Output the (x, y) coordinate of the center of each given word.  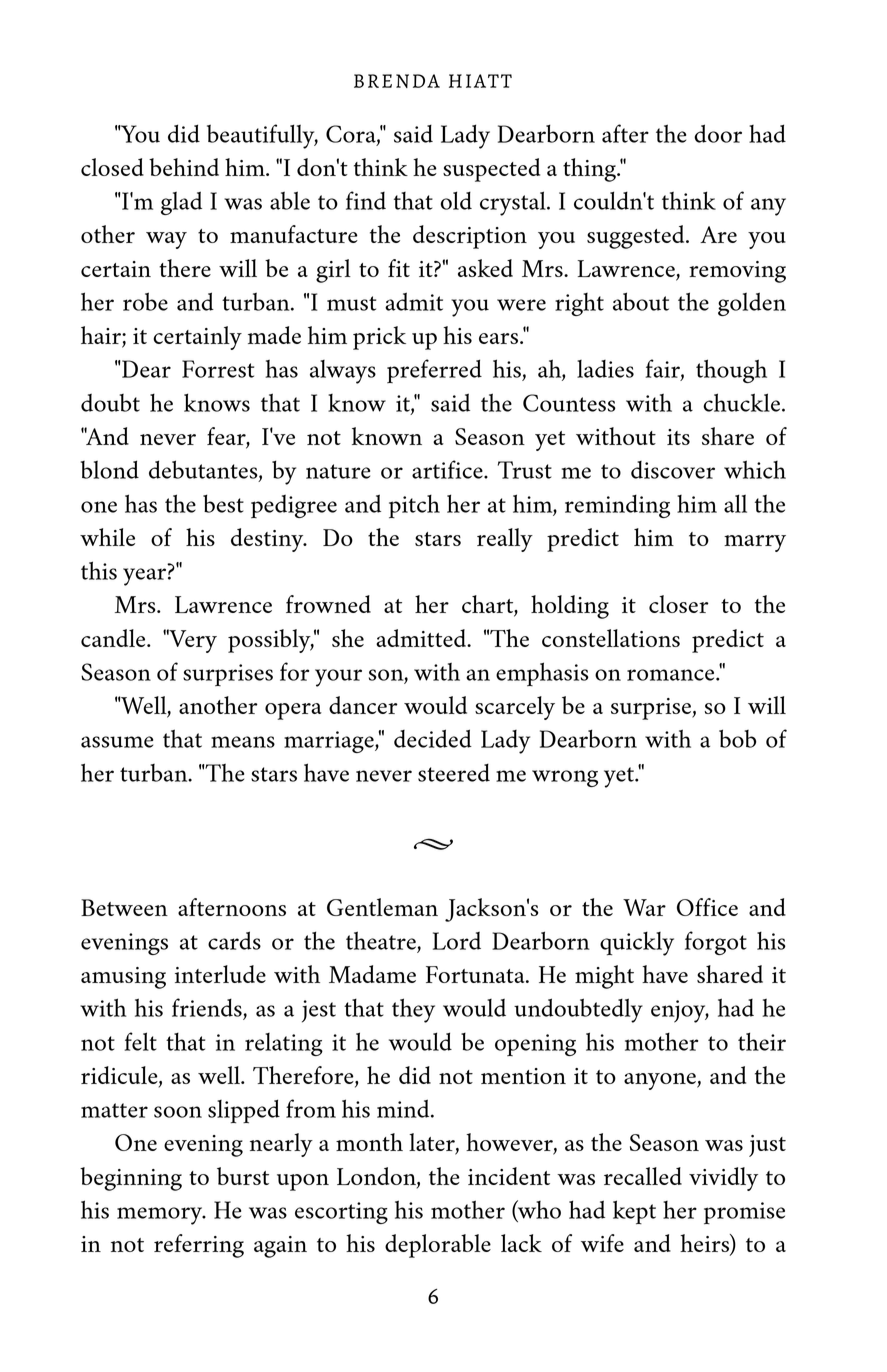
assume (117, 742)
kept (634, 1212)
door (718, 133)
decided (433, 738)
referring (199, 1246)
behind (184, 167)
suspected (491, 170)
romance (672, 675)
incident (509, 1176)
